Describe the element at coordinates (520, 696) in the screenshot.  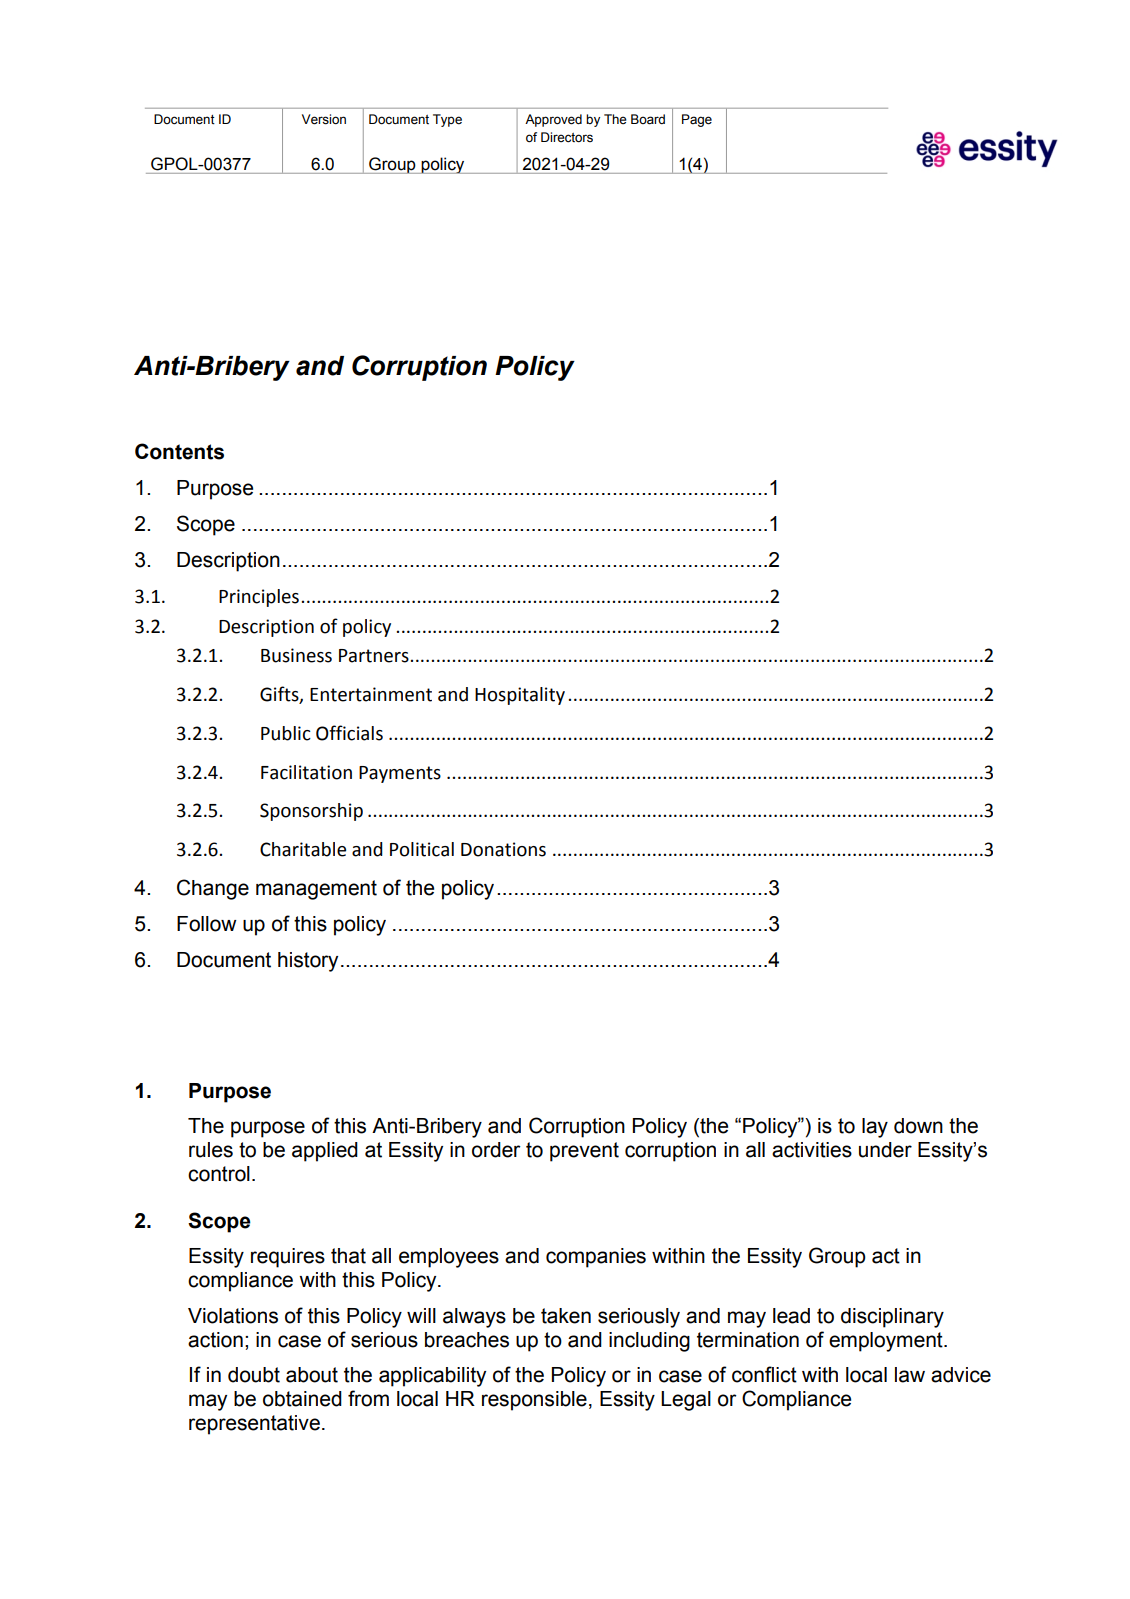
I see `Hospitality` at that location.
